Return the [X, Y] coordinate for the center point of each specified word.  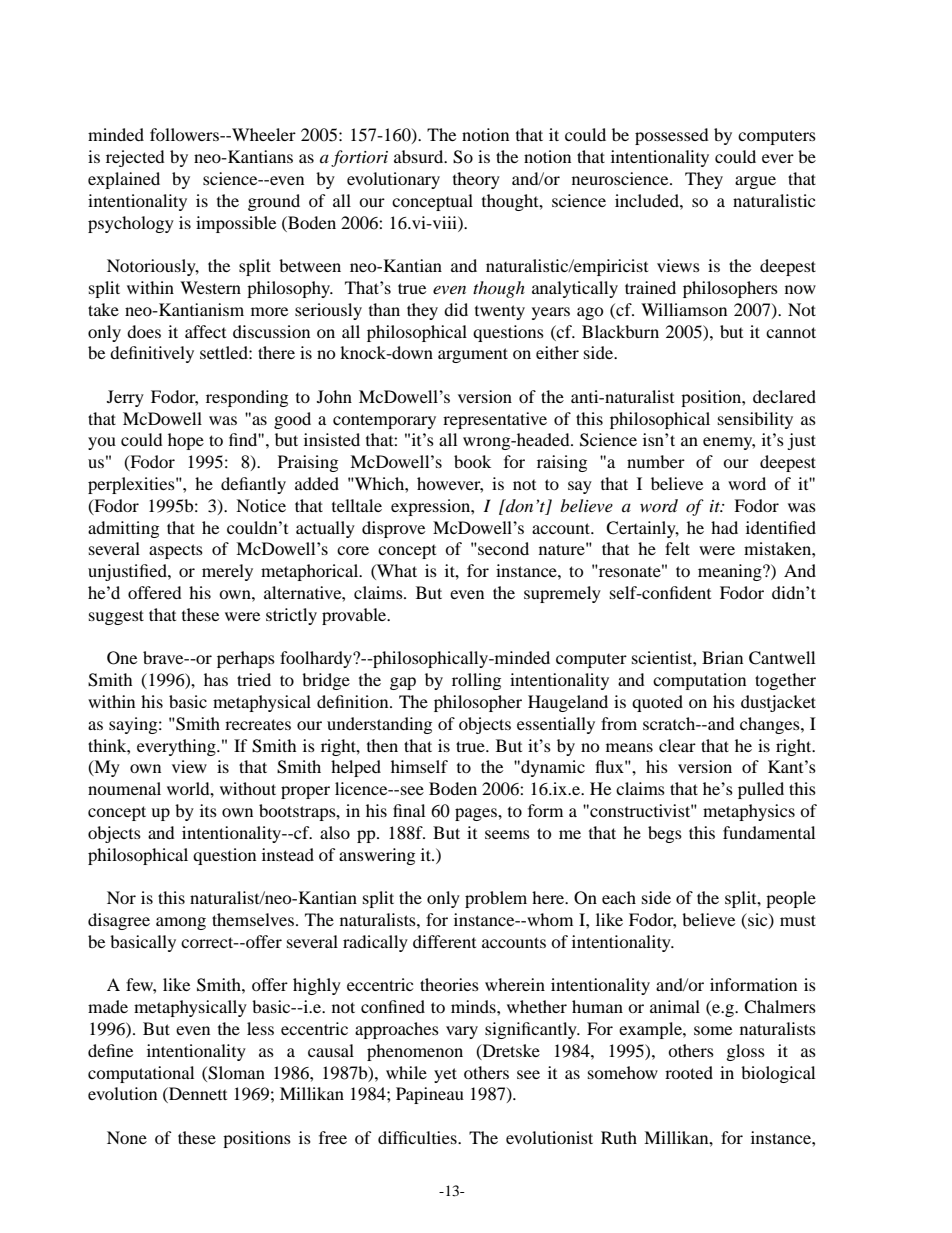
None [127, 1137]
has [216, 679]
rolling [476, 681]
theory [476, 180]
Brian [722, 657]
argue [755, 182]
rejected [135, 158]
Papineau [430, 1095]
